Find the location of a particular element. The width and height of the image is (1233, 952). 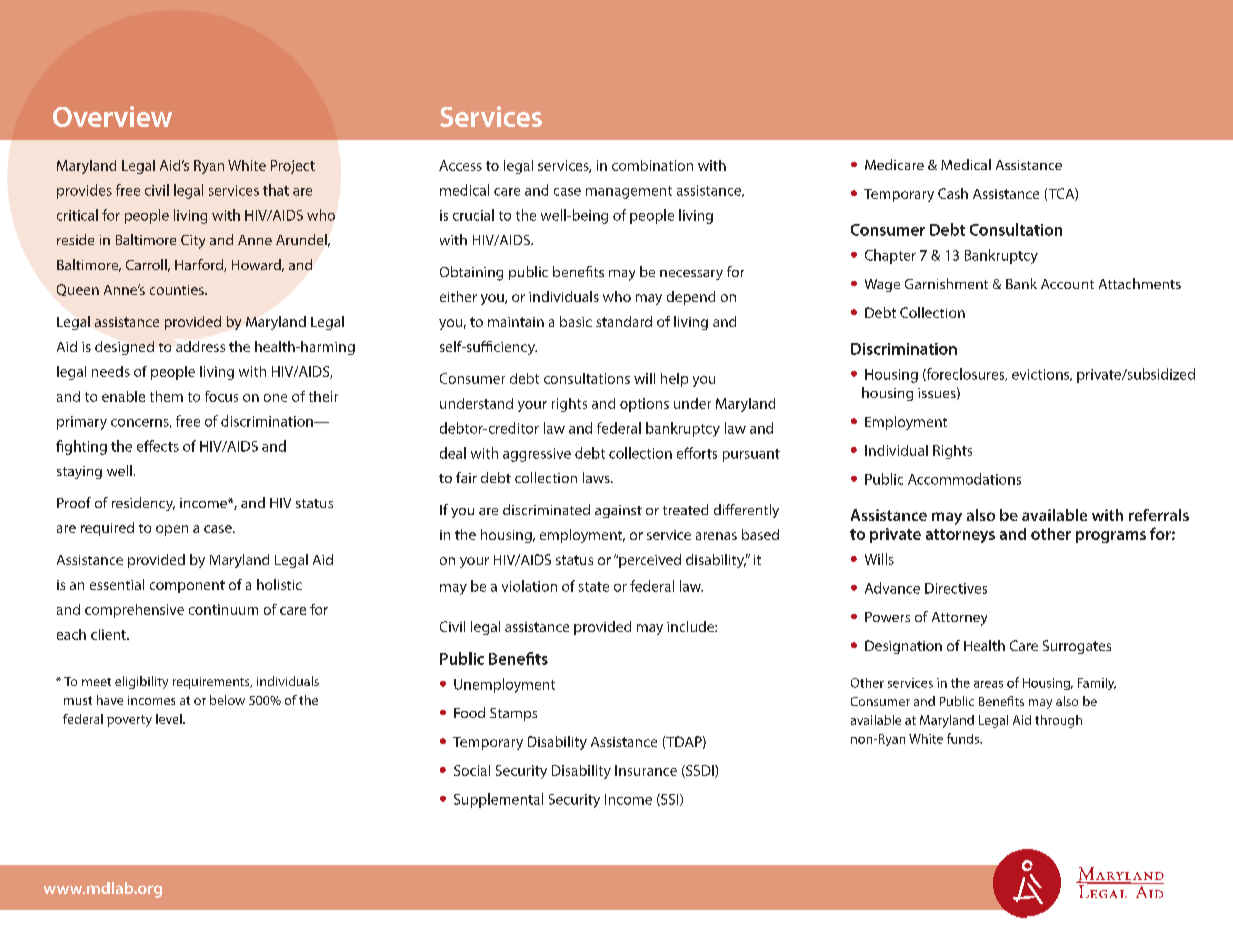

Cash is located at coordinates (953, 193).
